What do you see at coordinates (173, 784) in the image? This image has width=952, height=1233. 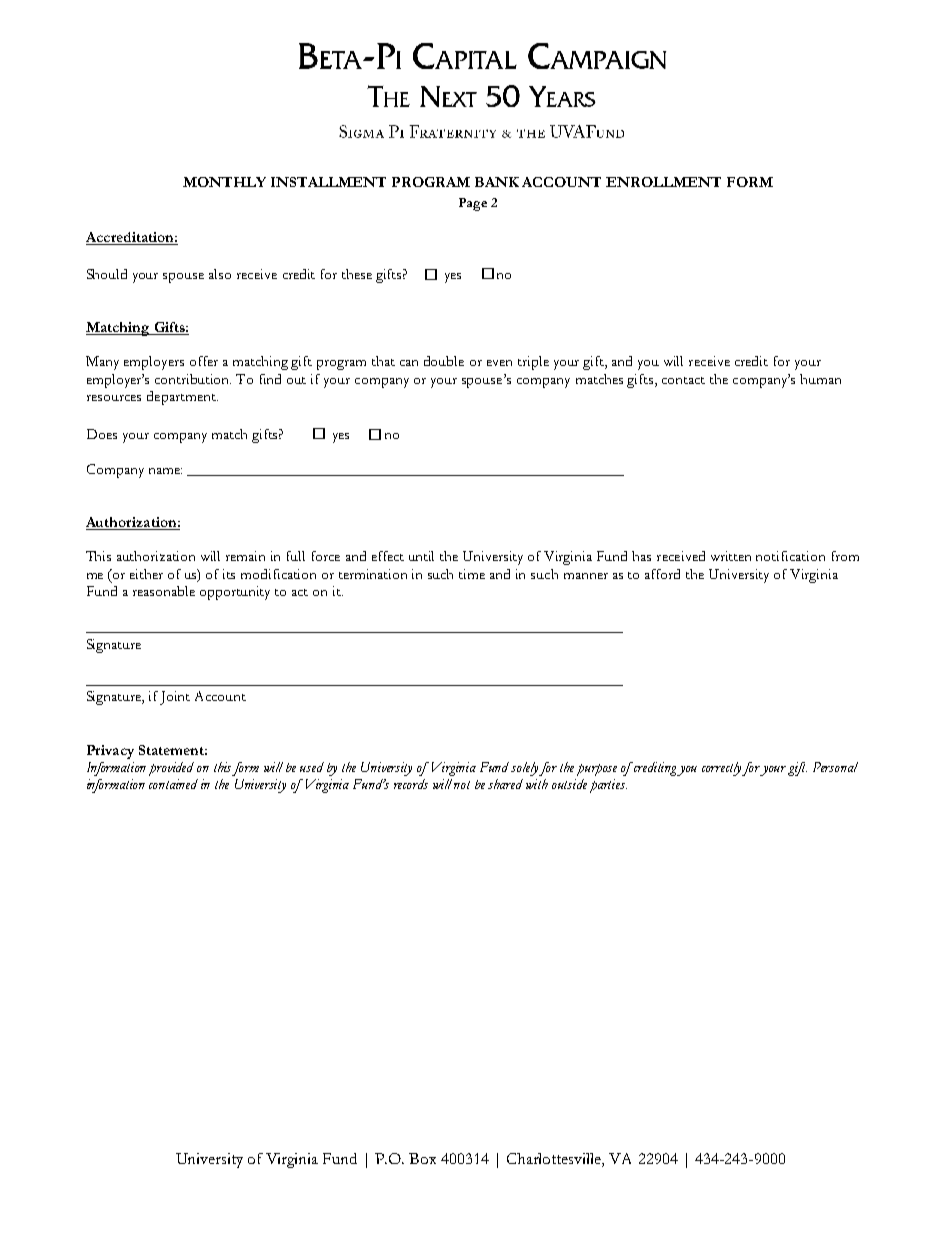 I see `contained` at bounding box center [173, 784].
